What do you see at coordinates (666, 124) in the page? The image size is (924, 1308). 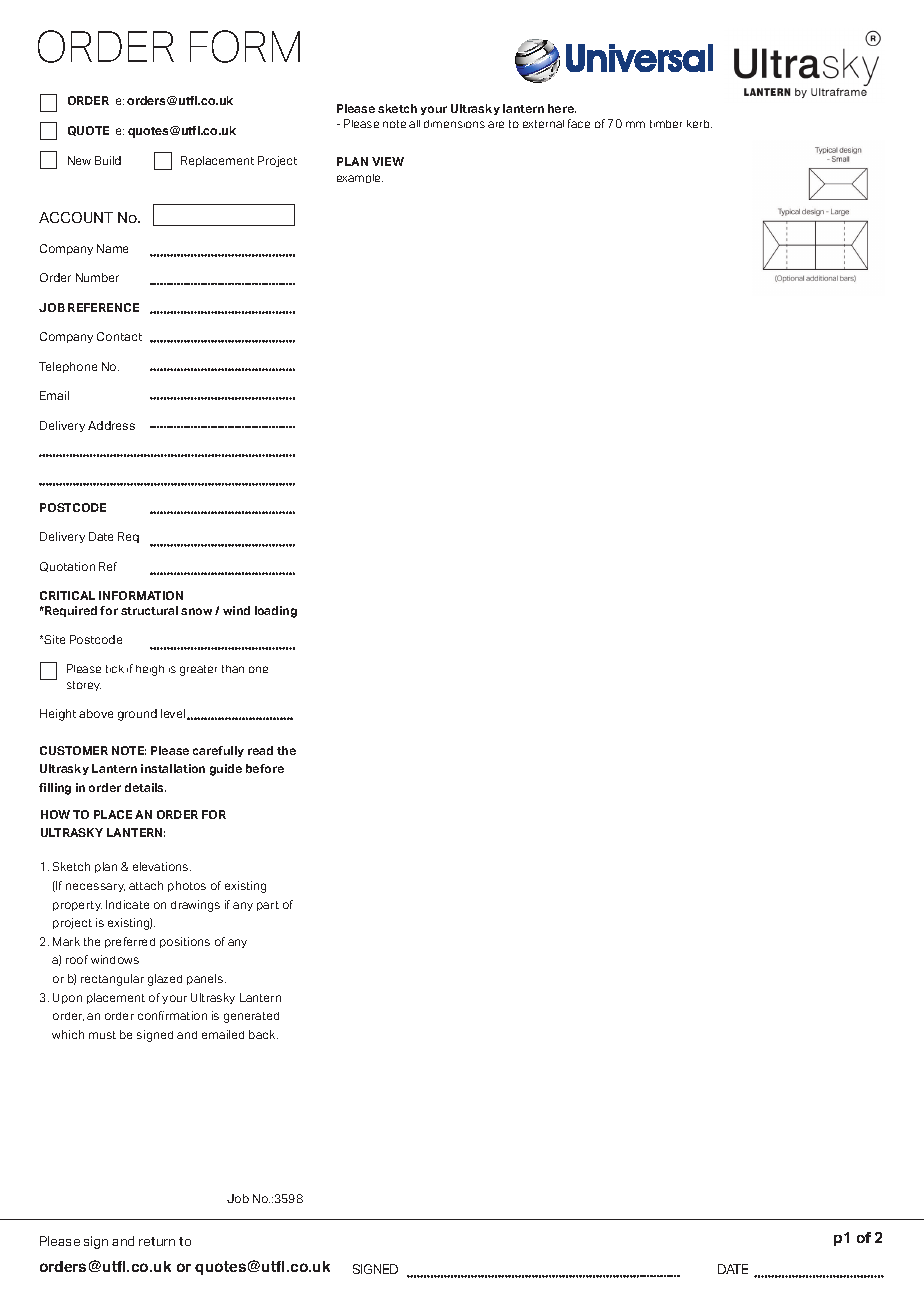 I see `timber` at bounding box center [666, 124].
